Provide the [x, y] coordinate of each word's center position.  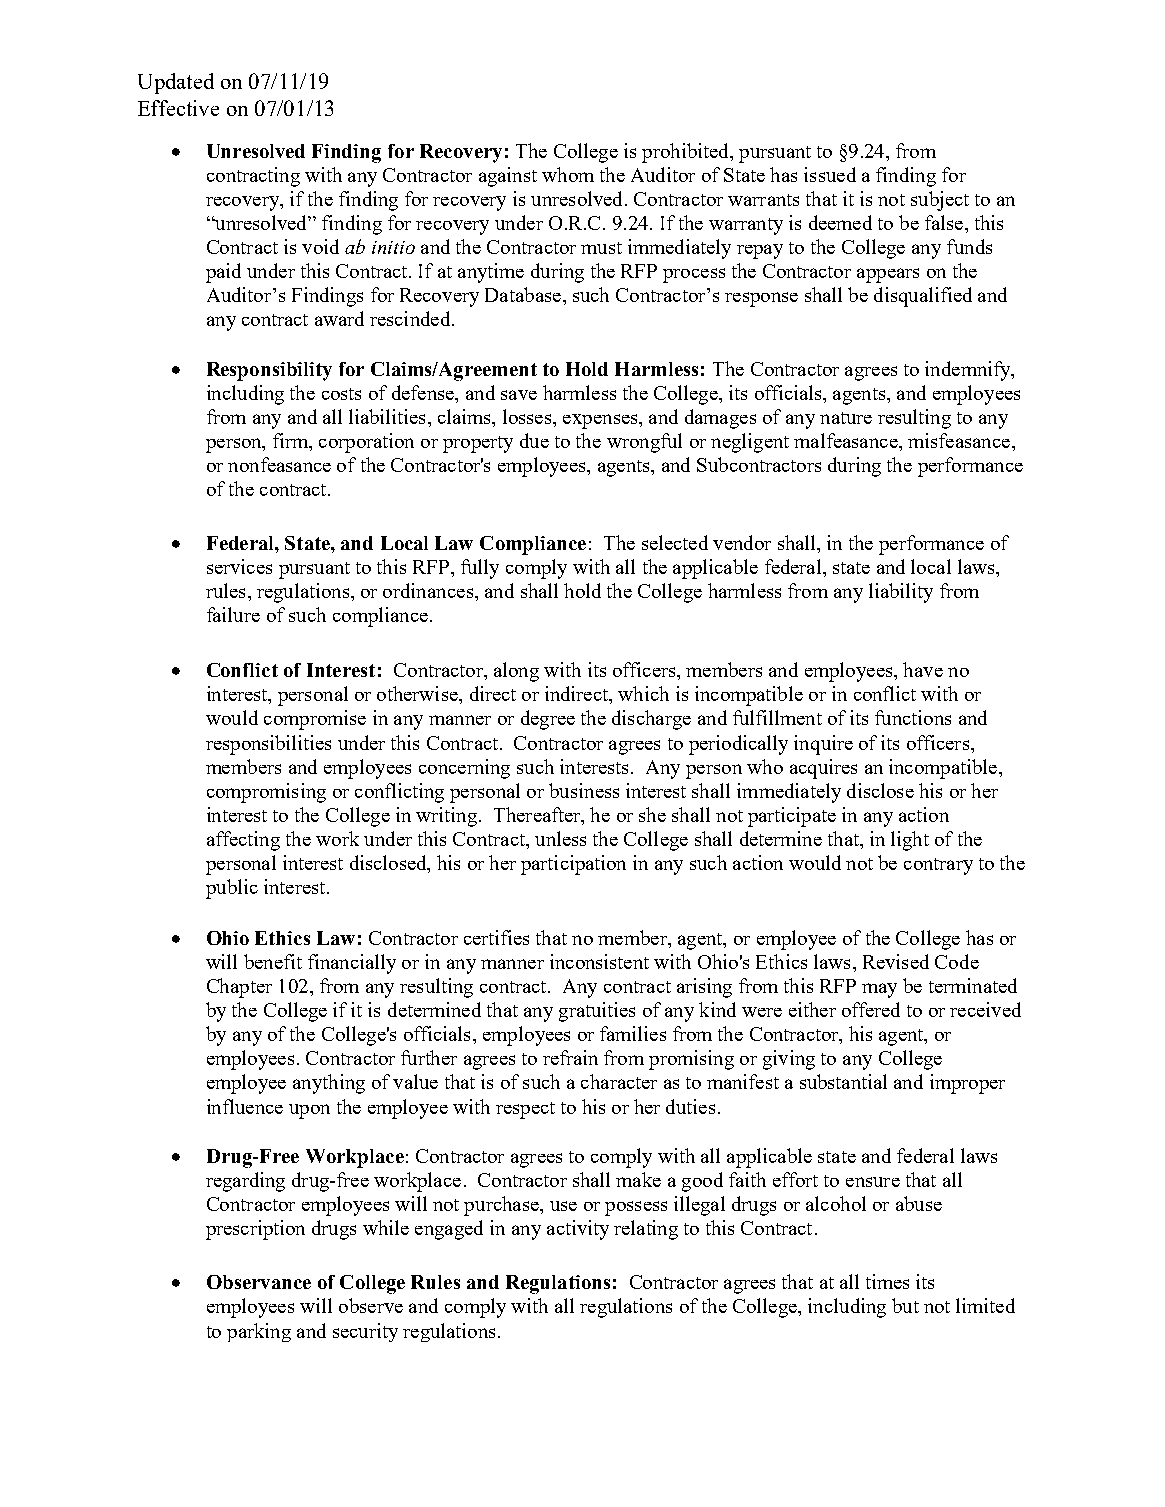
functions [913, 717]
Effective [178, 108]
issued [830, 174]
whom [568, 174]
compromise [315, 720]
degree [548, 720]
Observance [259, 1282]
